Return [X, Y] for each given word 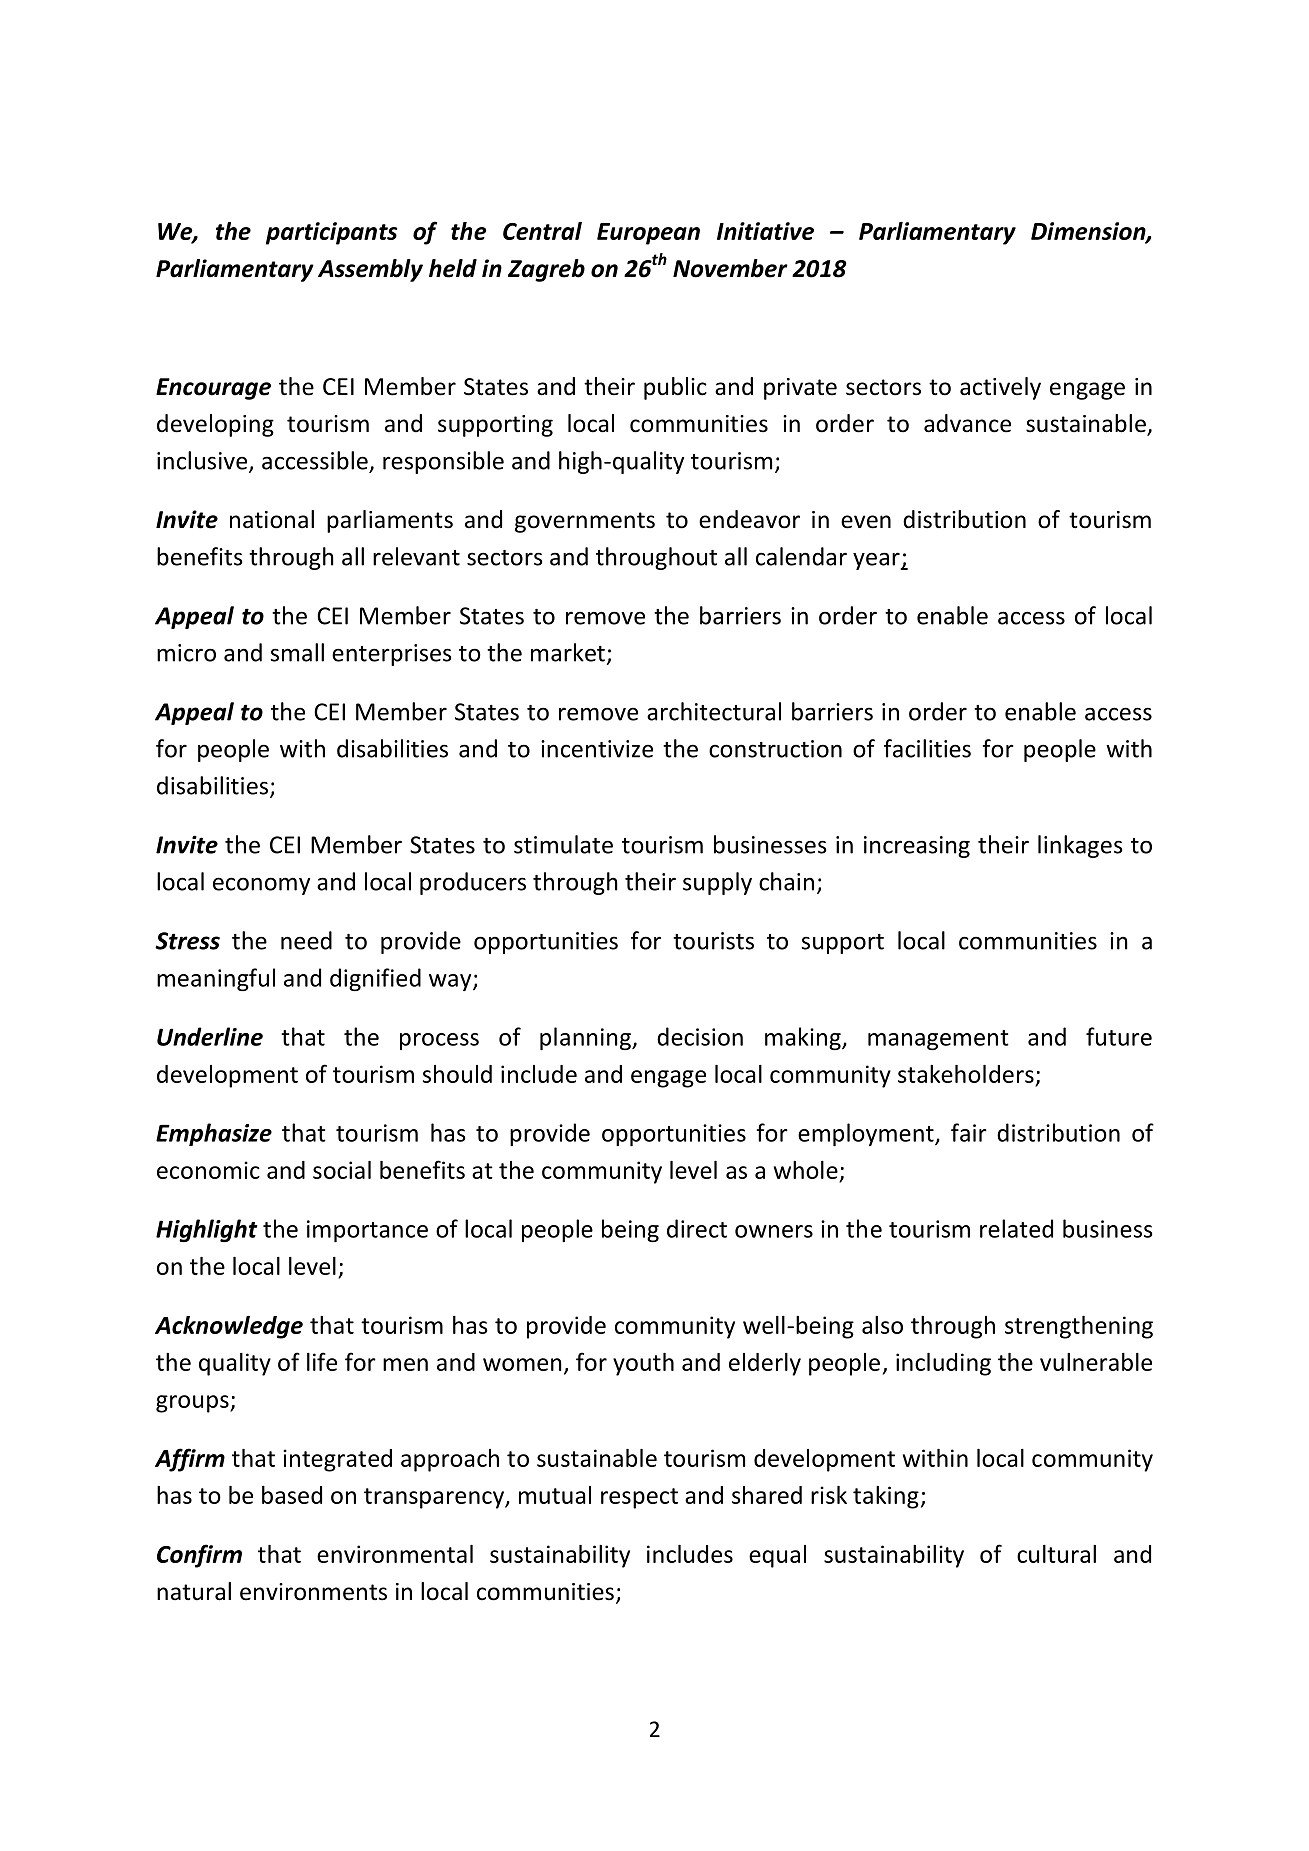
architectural [714, 711]
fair [969, 1132]
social [342, 1170]
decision [700, 1036]
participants [331, 233]
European [648, 234]
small [297, 652]
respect [639, 1498]
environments [313, 1592]
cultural [1056, 1554]
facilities [927, 748]
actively [1000, 388]
